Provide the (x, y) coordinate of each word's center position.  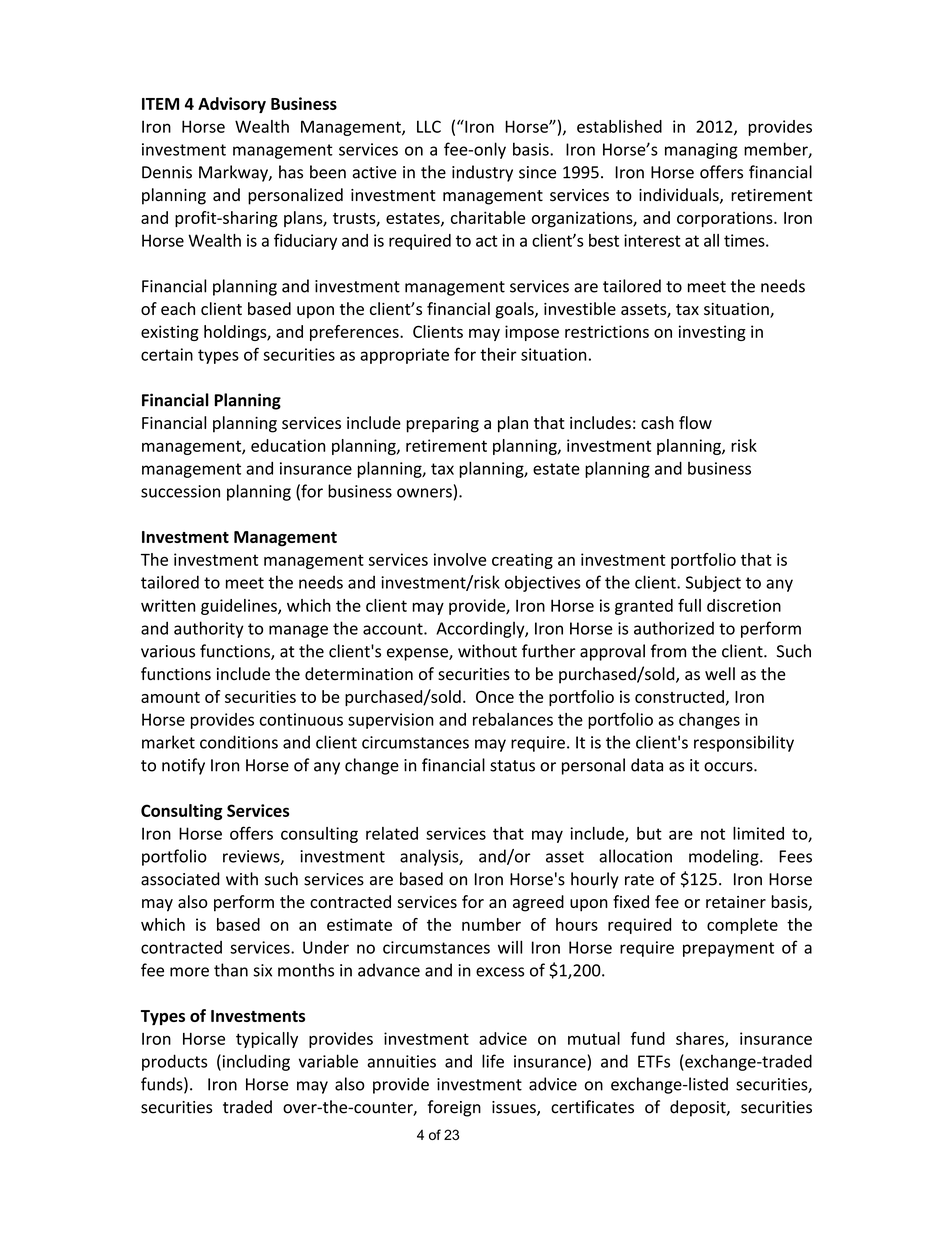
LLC (429, 126)
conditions (239, 742)
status (512, 766)
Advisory (232, 105)
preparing (442, 425)
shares (701, 1039)
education (288, 445)
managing (701, 151)
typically (267, 1040)
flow (695, 422)
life (493, 1061)
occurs (729, 767)
